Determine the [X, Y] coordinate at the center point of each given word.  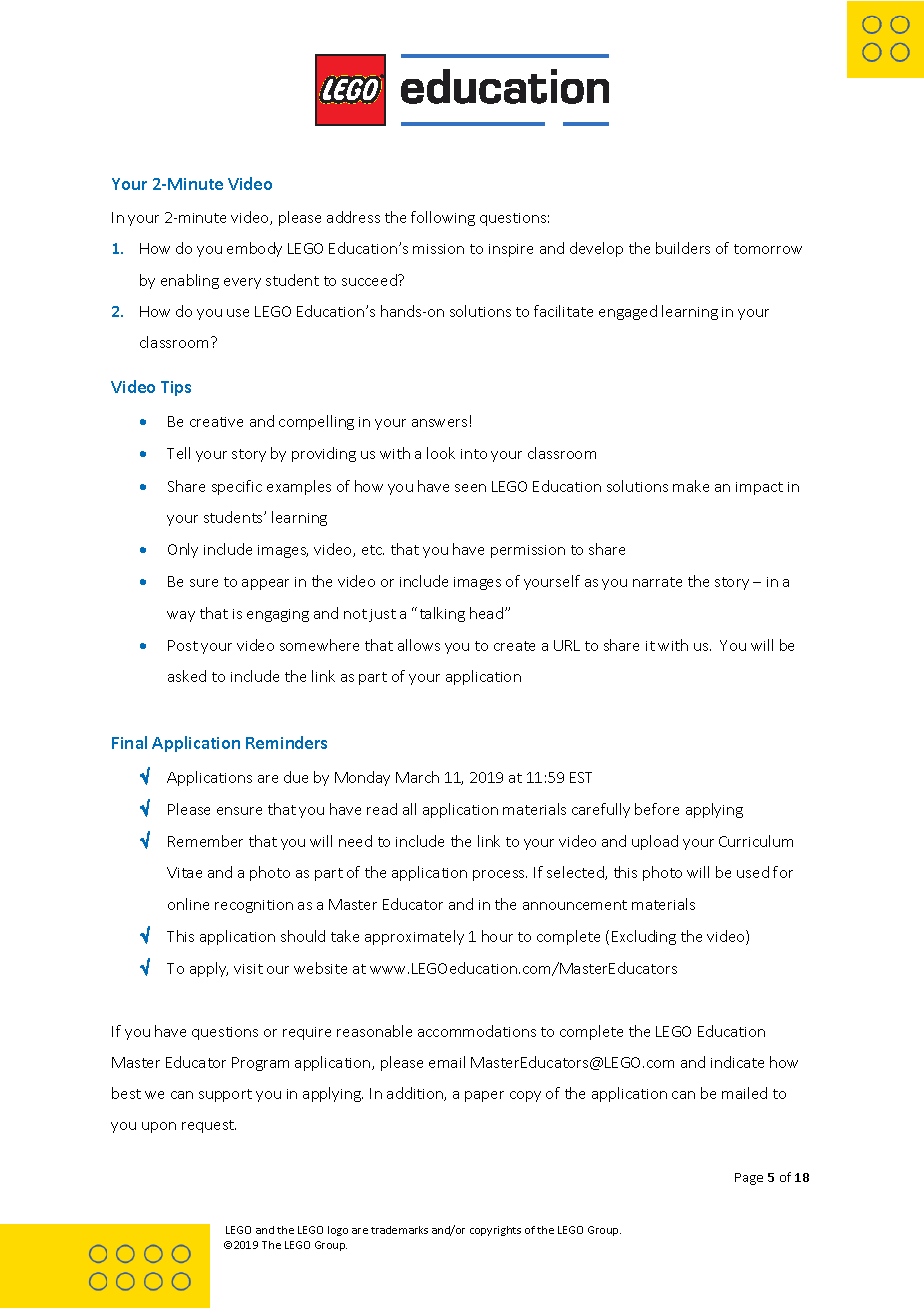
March [417, 777]
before [657, 809]
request [209, 1126]
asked [187, 676]
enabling [190, 281]
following [443, 218]
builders [683, 248]
